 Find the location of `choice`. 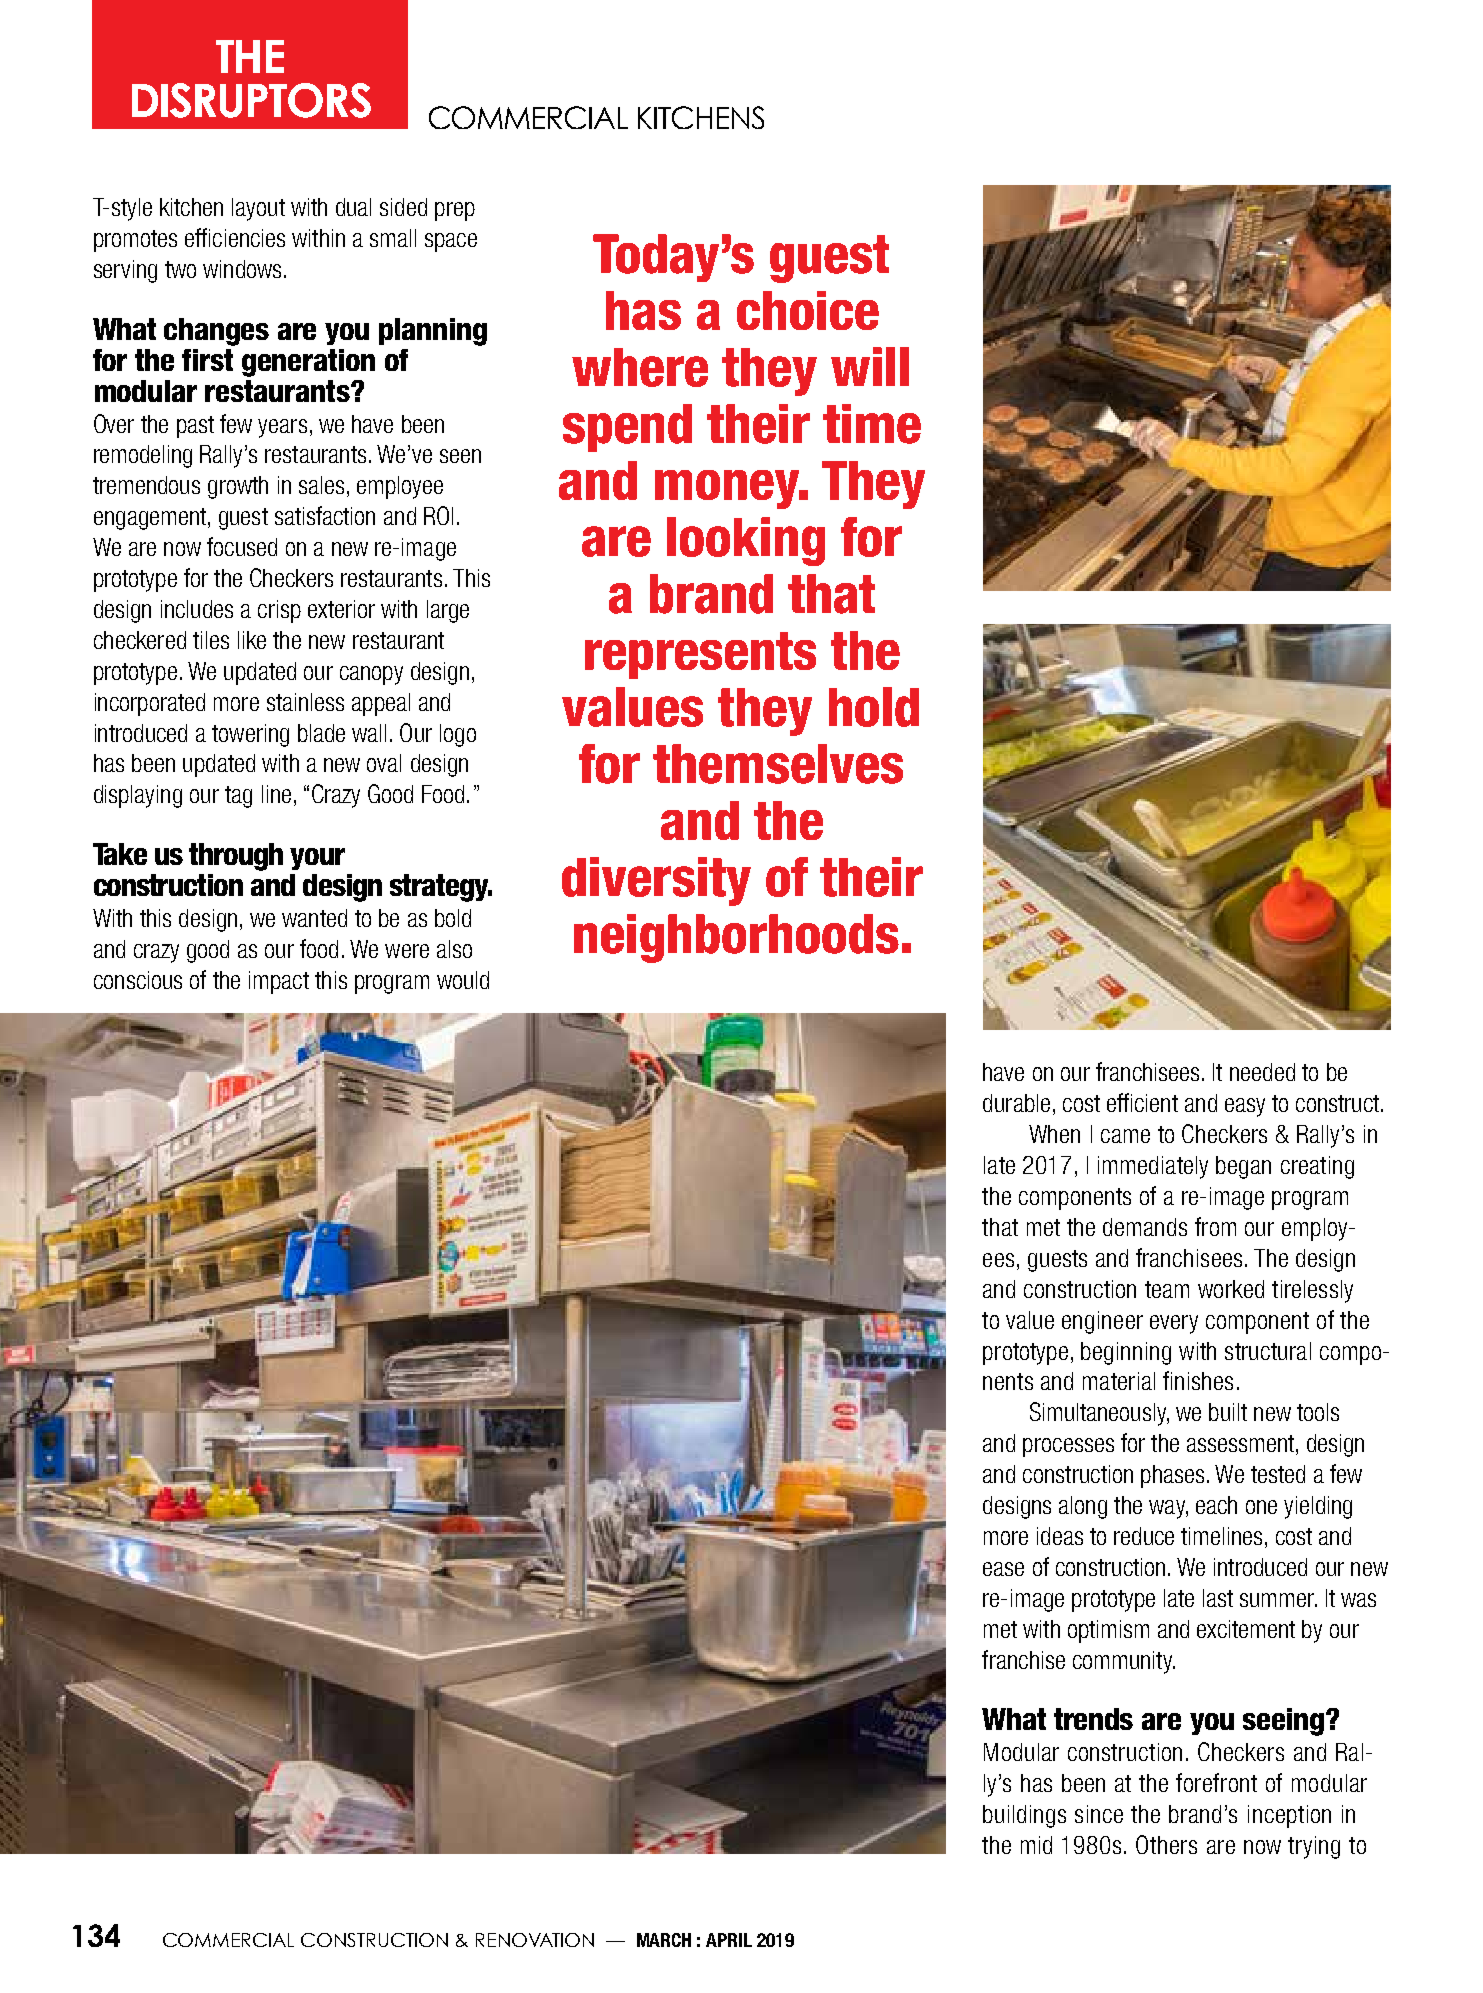

choice is located at coordinates (808, 310).
